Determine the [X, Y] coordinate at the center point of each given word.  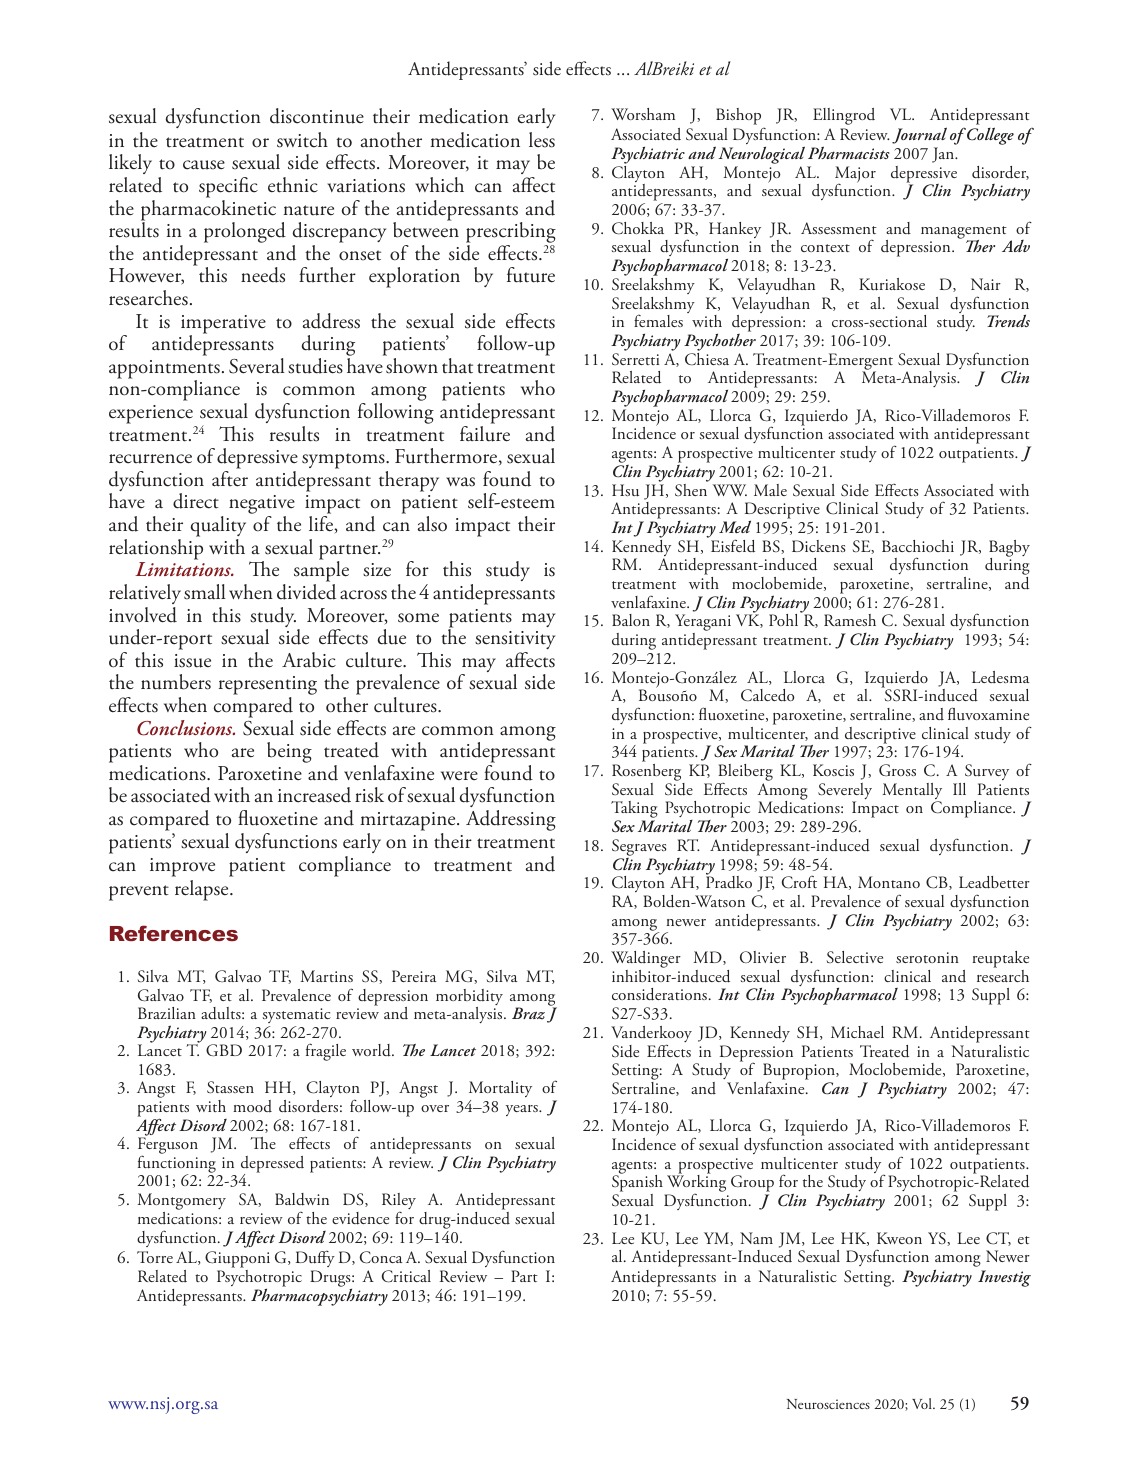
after [230, 479]
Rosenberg [648, 774]
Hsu [625, 490]
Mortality [500, 1091]
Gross [897, 770]
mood [252, 1106]
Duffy [315, 1259]
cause [204, 165]
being [289, 752]
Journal [919, 135]
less [542, 140]
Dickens [819, 546]
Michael [857, 1032]
